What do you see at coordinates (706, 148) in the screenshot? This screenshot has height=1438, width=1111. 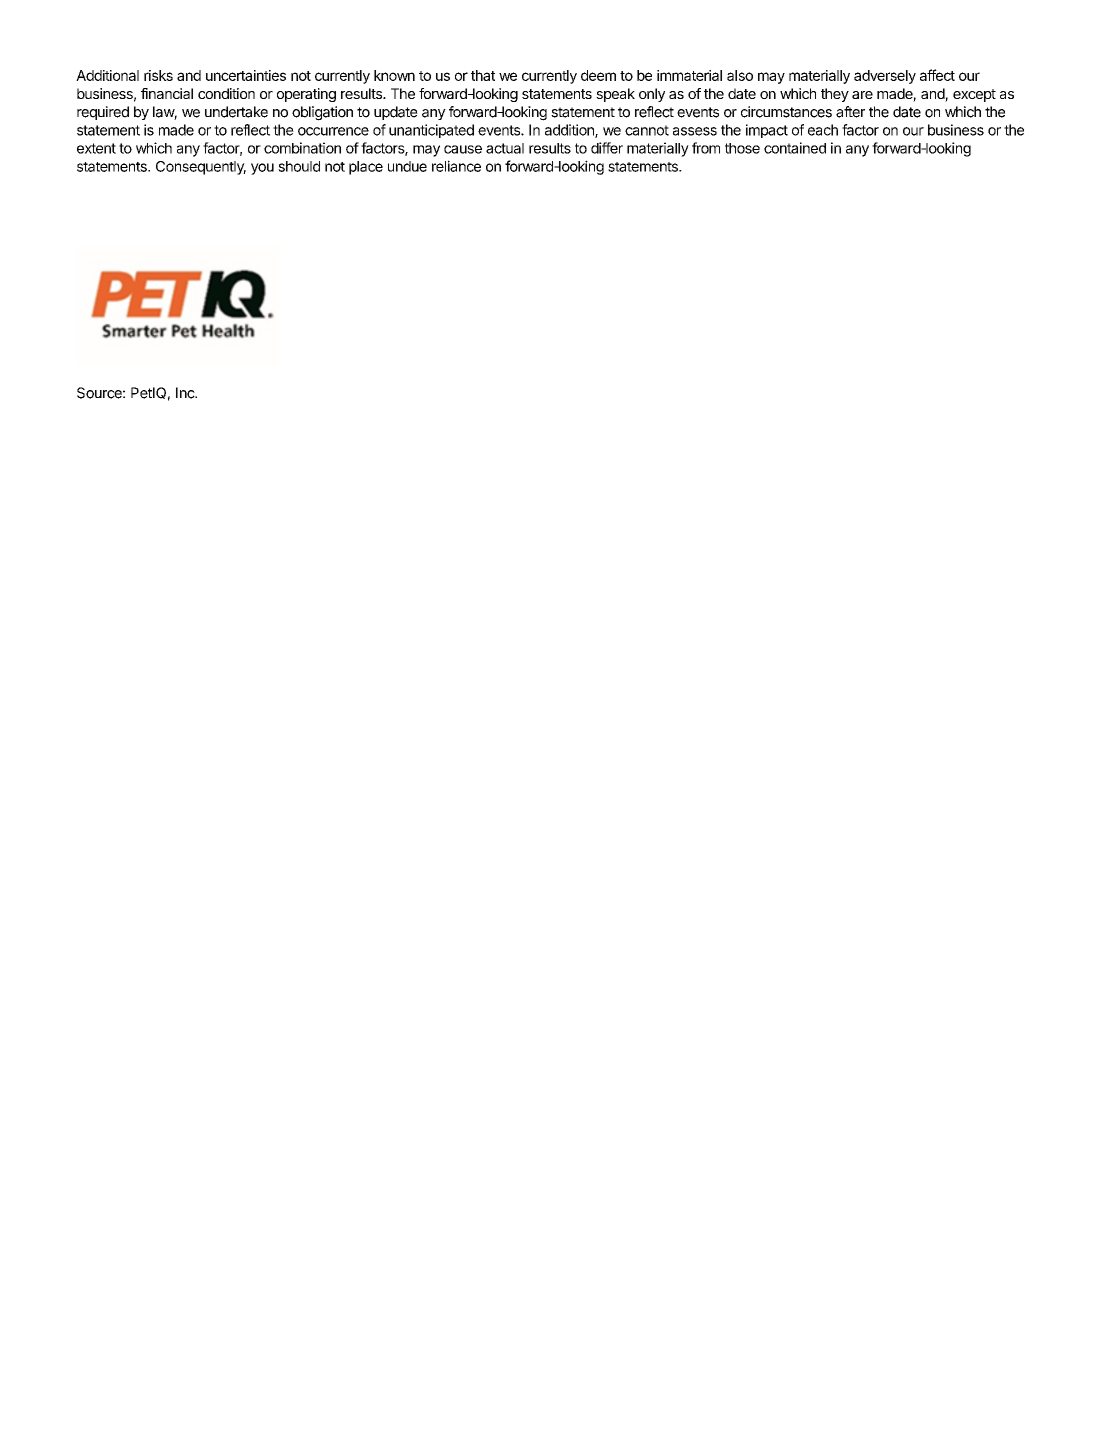 I see `from` at bounding box center [706, 148].
